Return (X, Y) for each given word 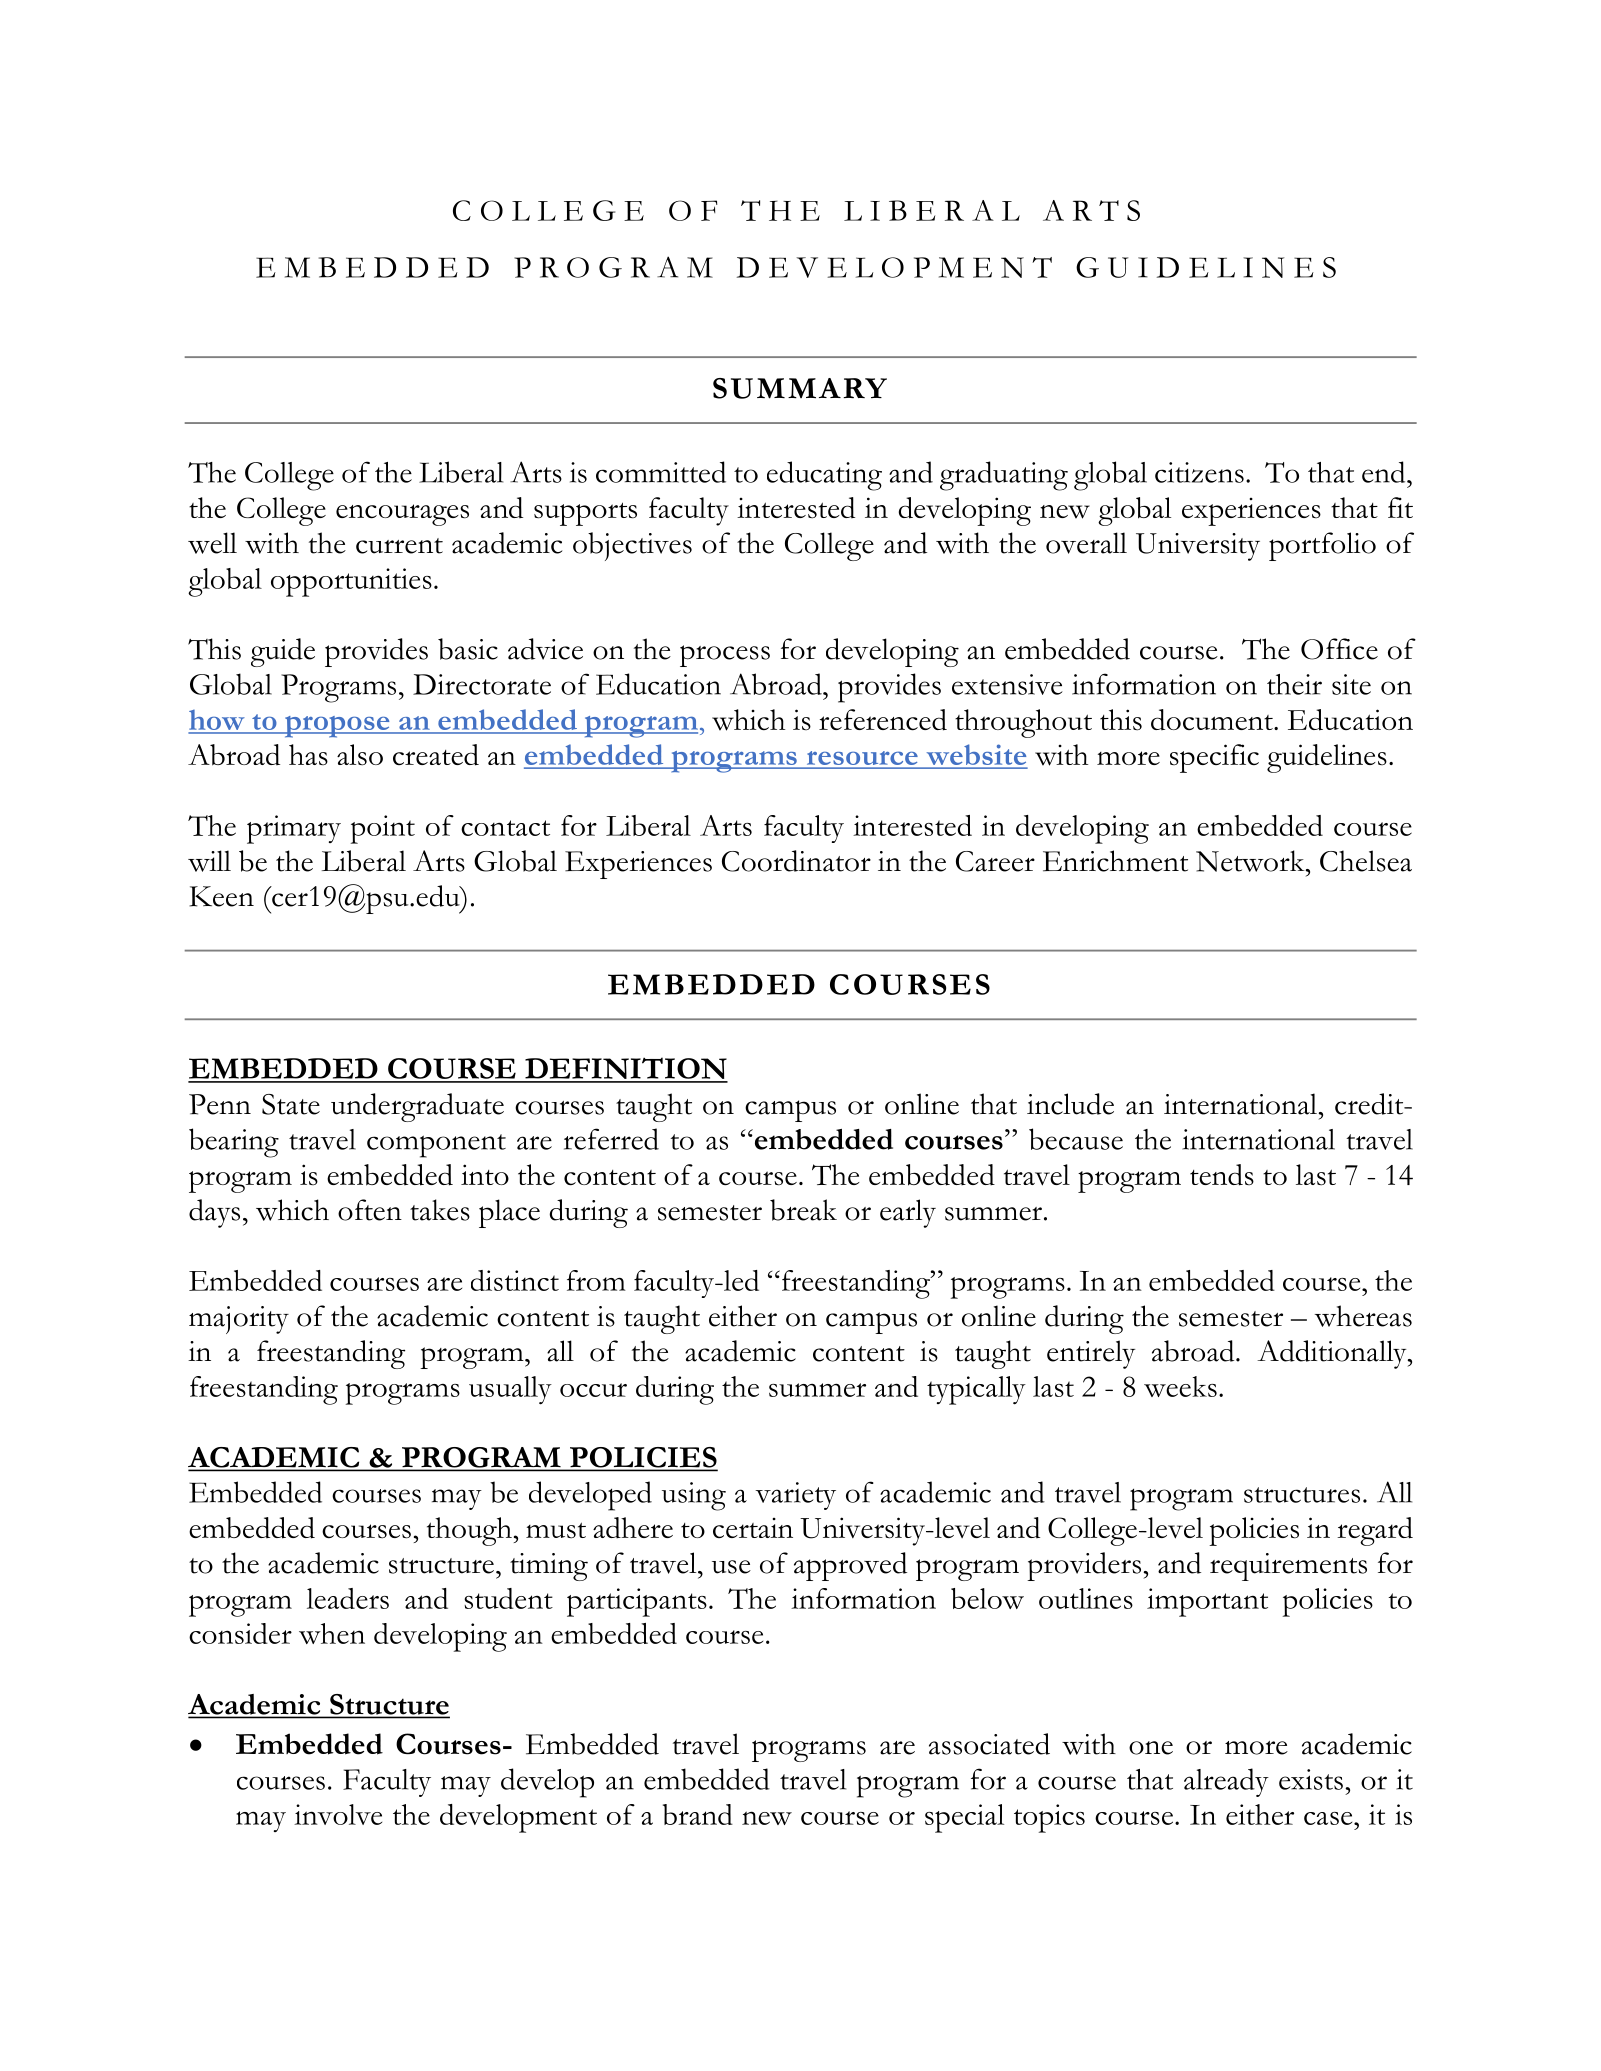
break (803, 1210)
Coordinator (796, 861)
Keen (221, 896)
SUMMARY (800, 388)
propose (337, 727)
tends (1222, 1175)
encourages (402, 515)
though (469, 1531)
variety (795, 1496)
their (1294, 684)
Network (1251, 861)
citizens (1199, 472)
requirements (1288, 1567)
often (370, 1210)
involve (338, 1814)
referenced (883, 720)
